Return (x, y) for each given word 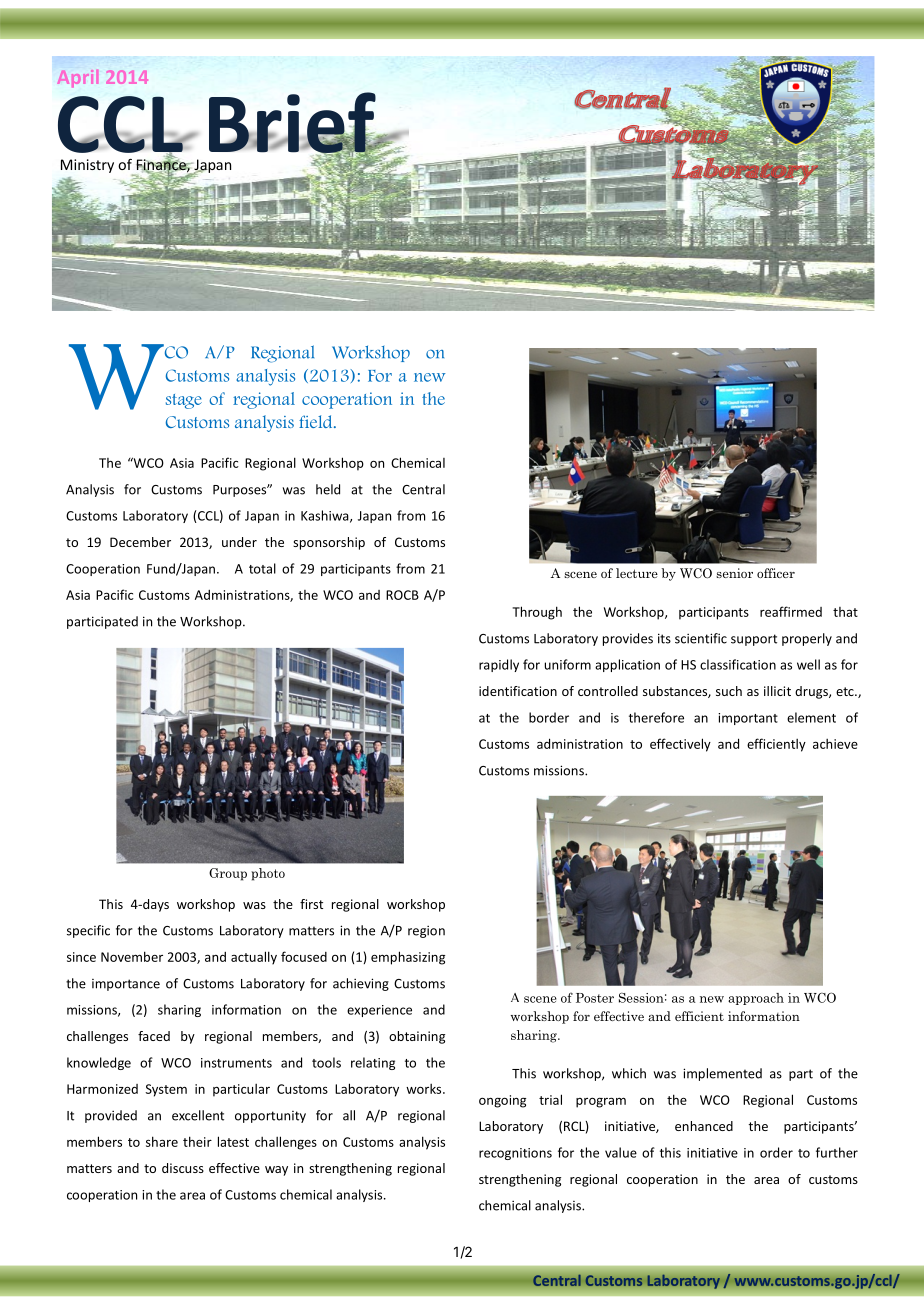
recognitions (515, 1154)
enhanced (704, 1126)
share (162, 1141)
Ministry (87, 166)
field (317, 421)
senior (734, 573)
